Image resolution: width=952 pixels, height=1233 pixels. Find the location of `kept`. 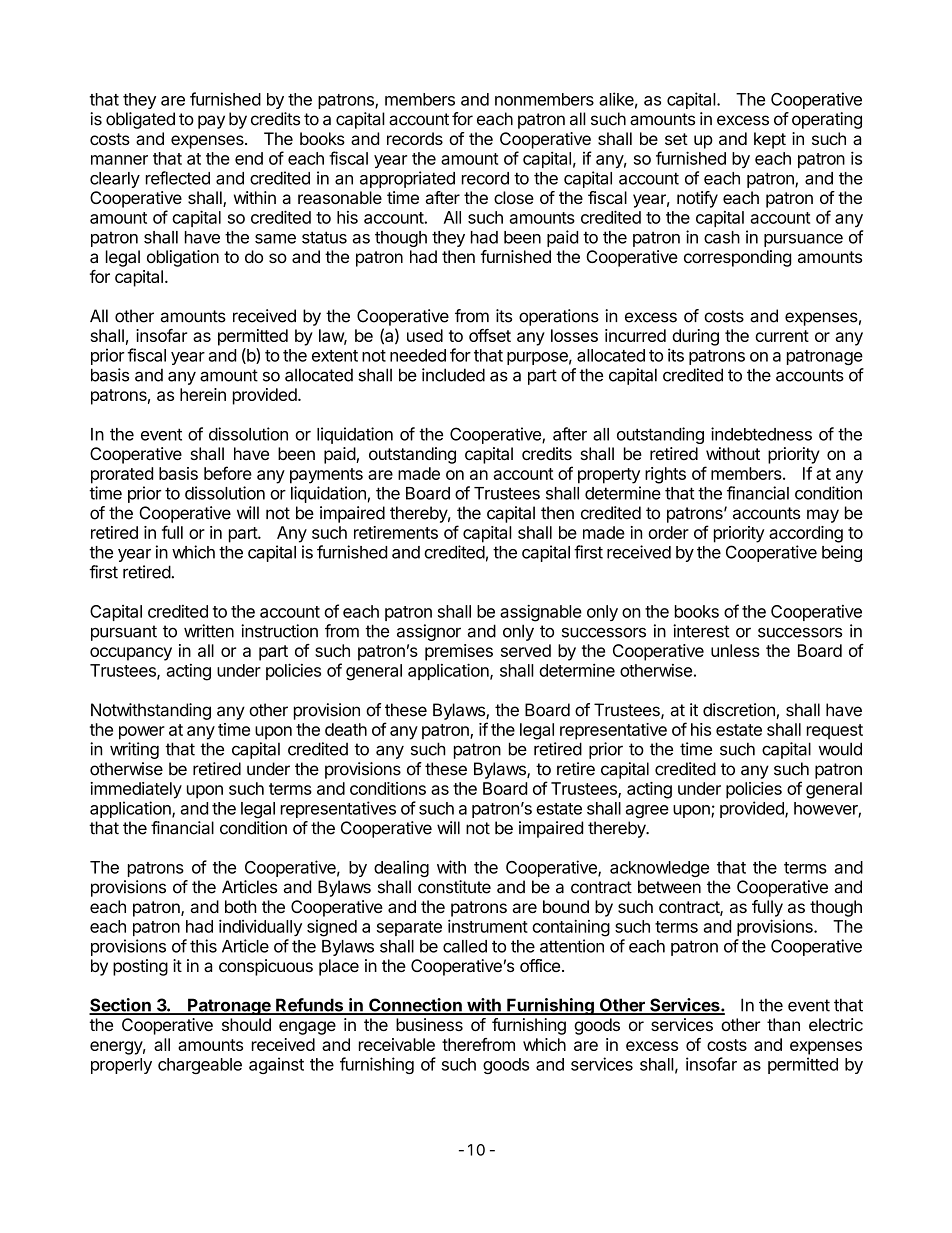

kept is located at coordinates (770, 140).
